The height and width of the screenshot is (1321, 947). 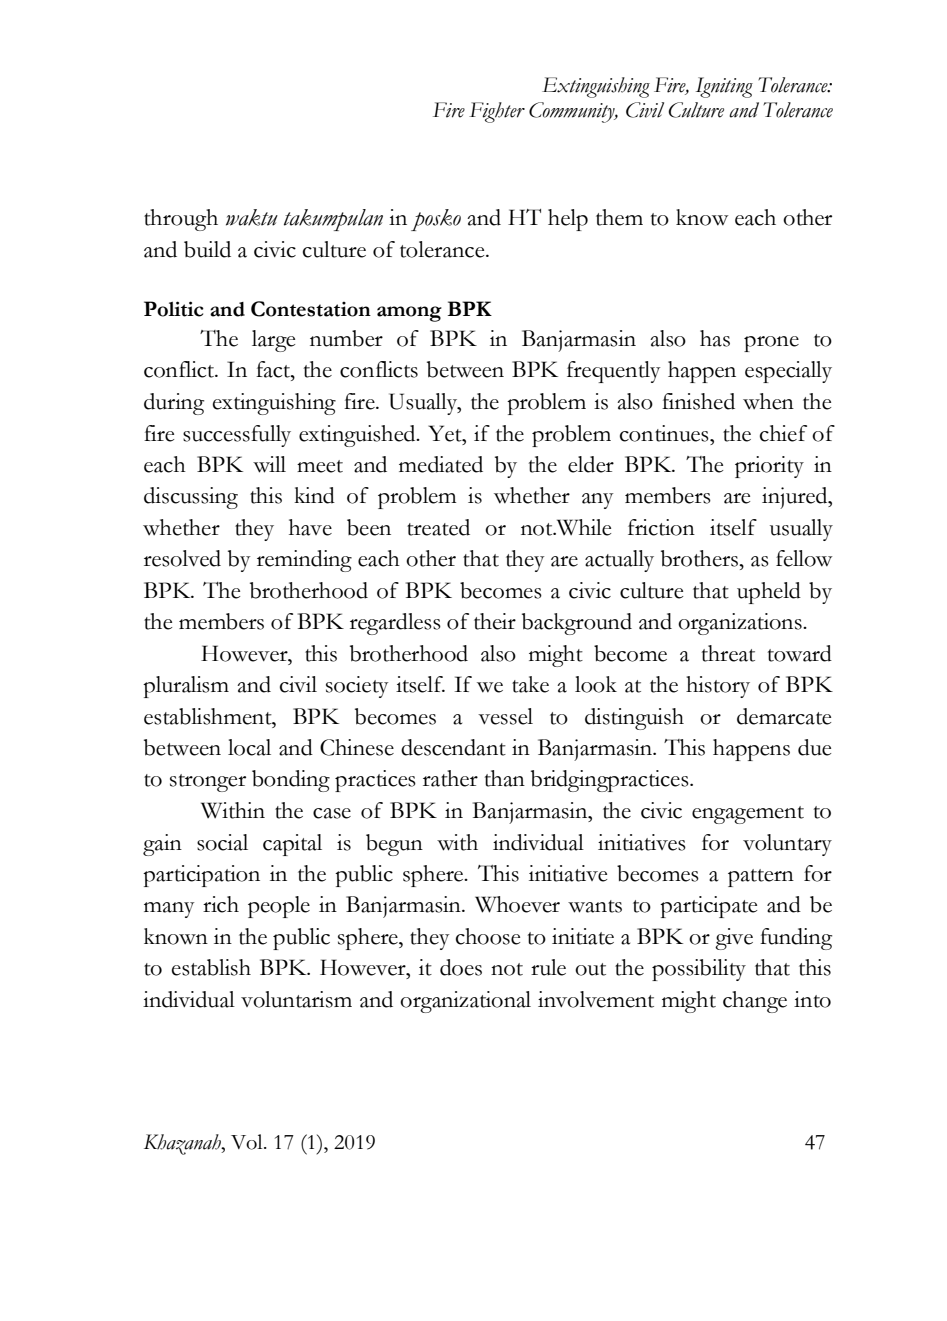 What do you see at coordinates (461, 967) in the screenshot?
I see `does` at bounding box center [461, 967].
